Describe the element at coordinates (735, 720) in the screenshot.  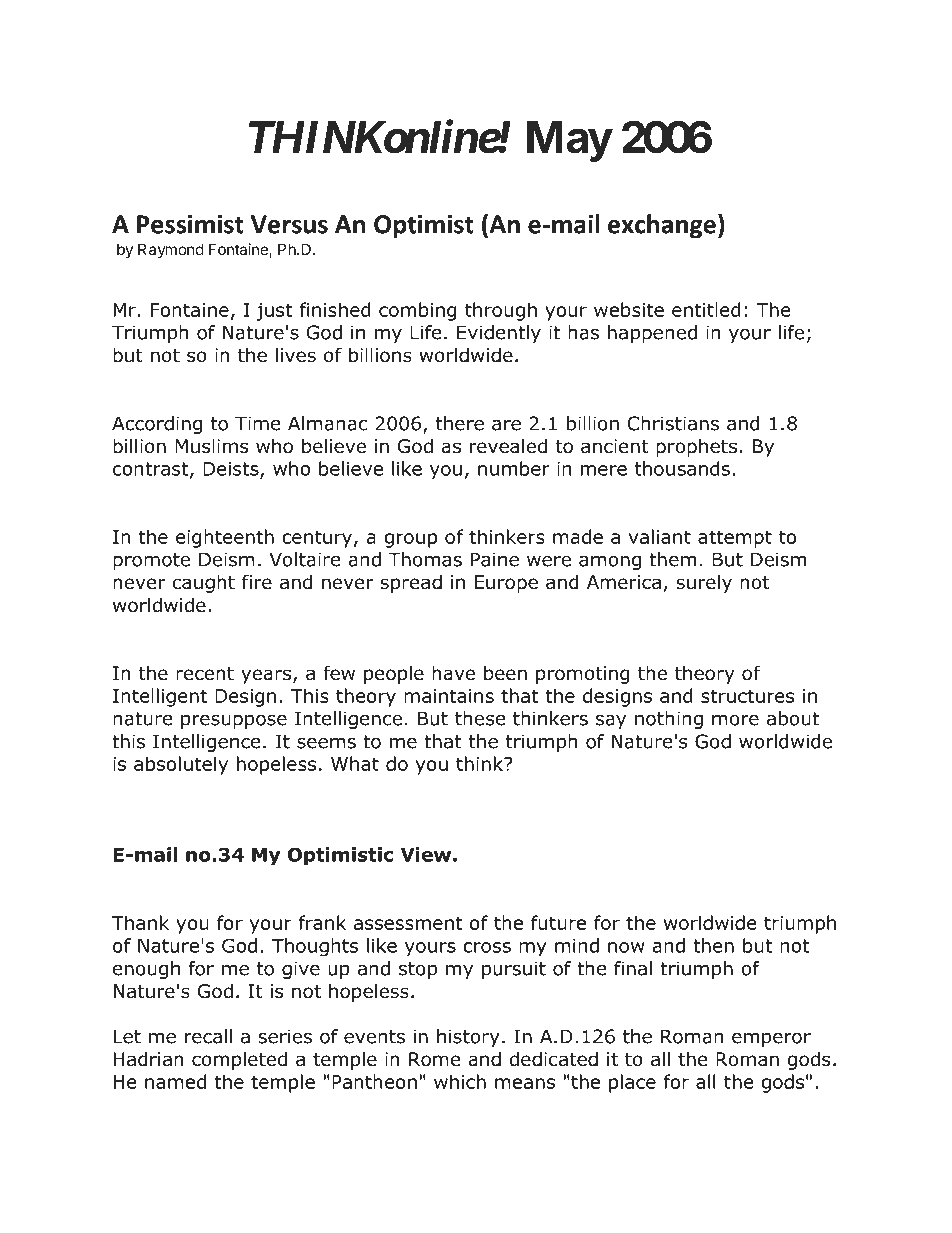
I see `more` at that location.
